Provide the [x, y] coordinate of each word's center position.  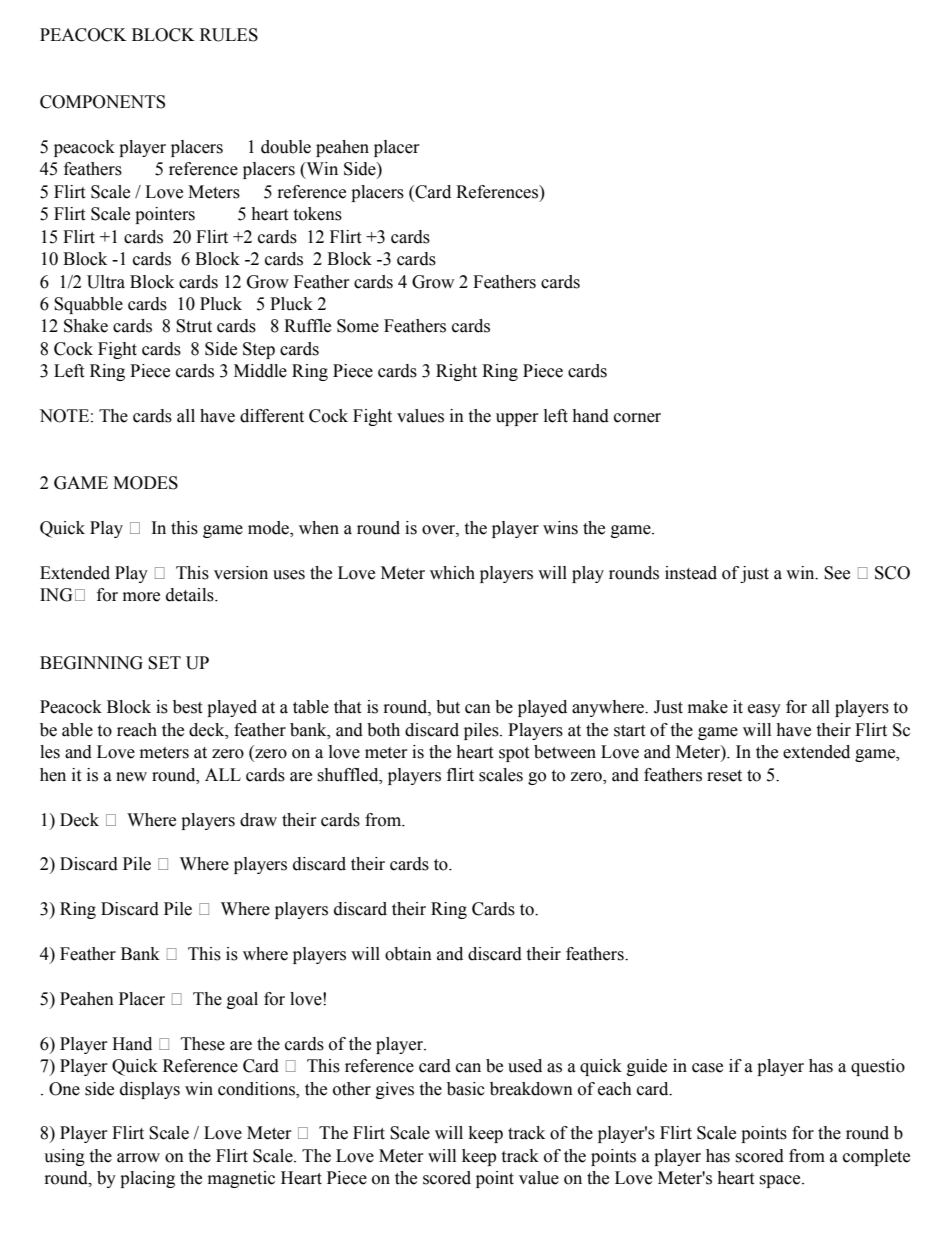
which [452, 573]
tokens [317, 214]
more [141, 597]
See [837, 573]
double [286, 147]
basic [466, 1089]
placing [147, 1179]
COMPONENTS [102, 102]
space [781, 1181]
